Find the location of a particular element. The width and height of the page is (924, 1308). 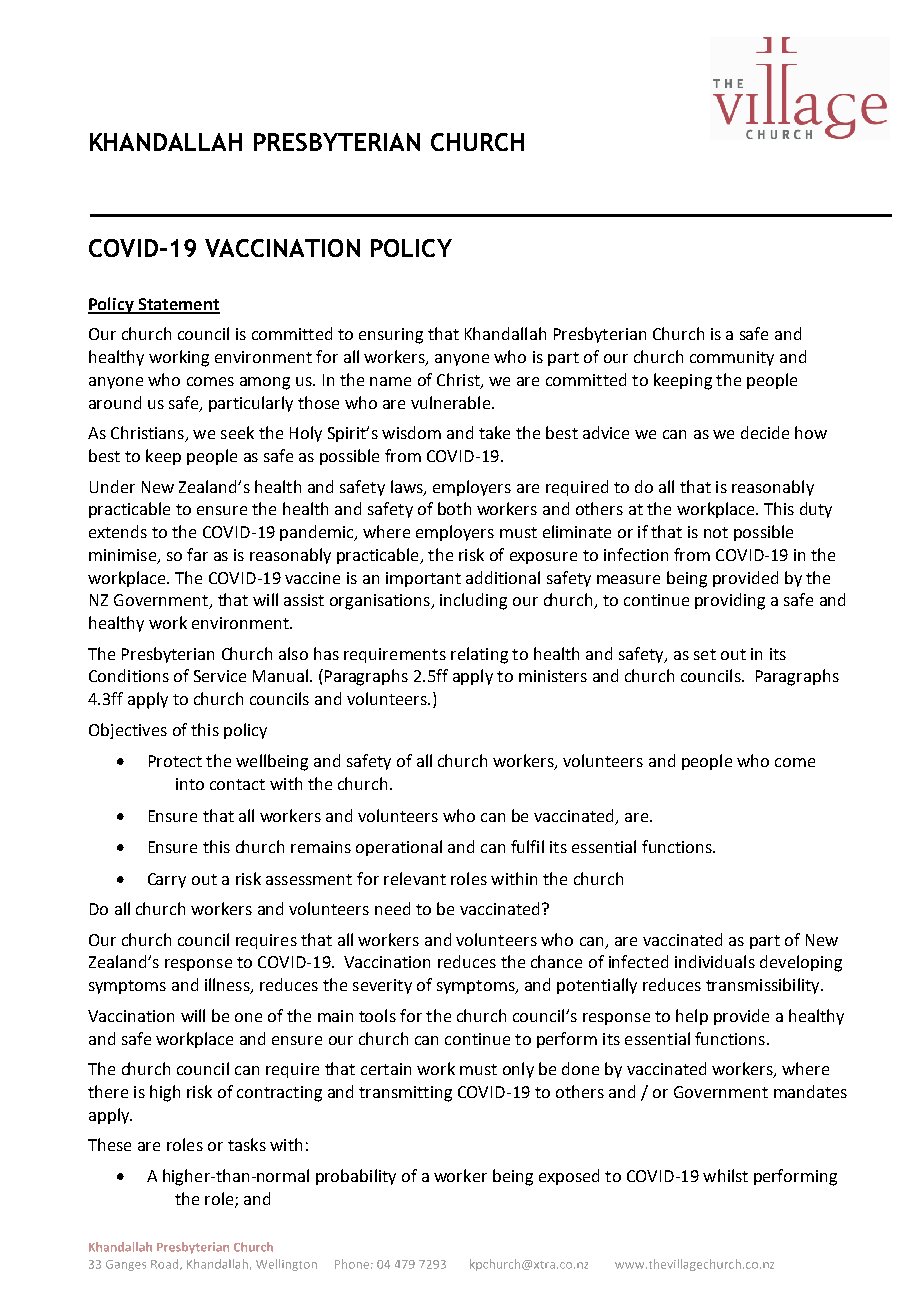

relevant is located at coordinates (415, 878).
